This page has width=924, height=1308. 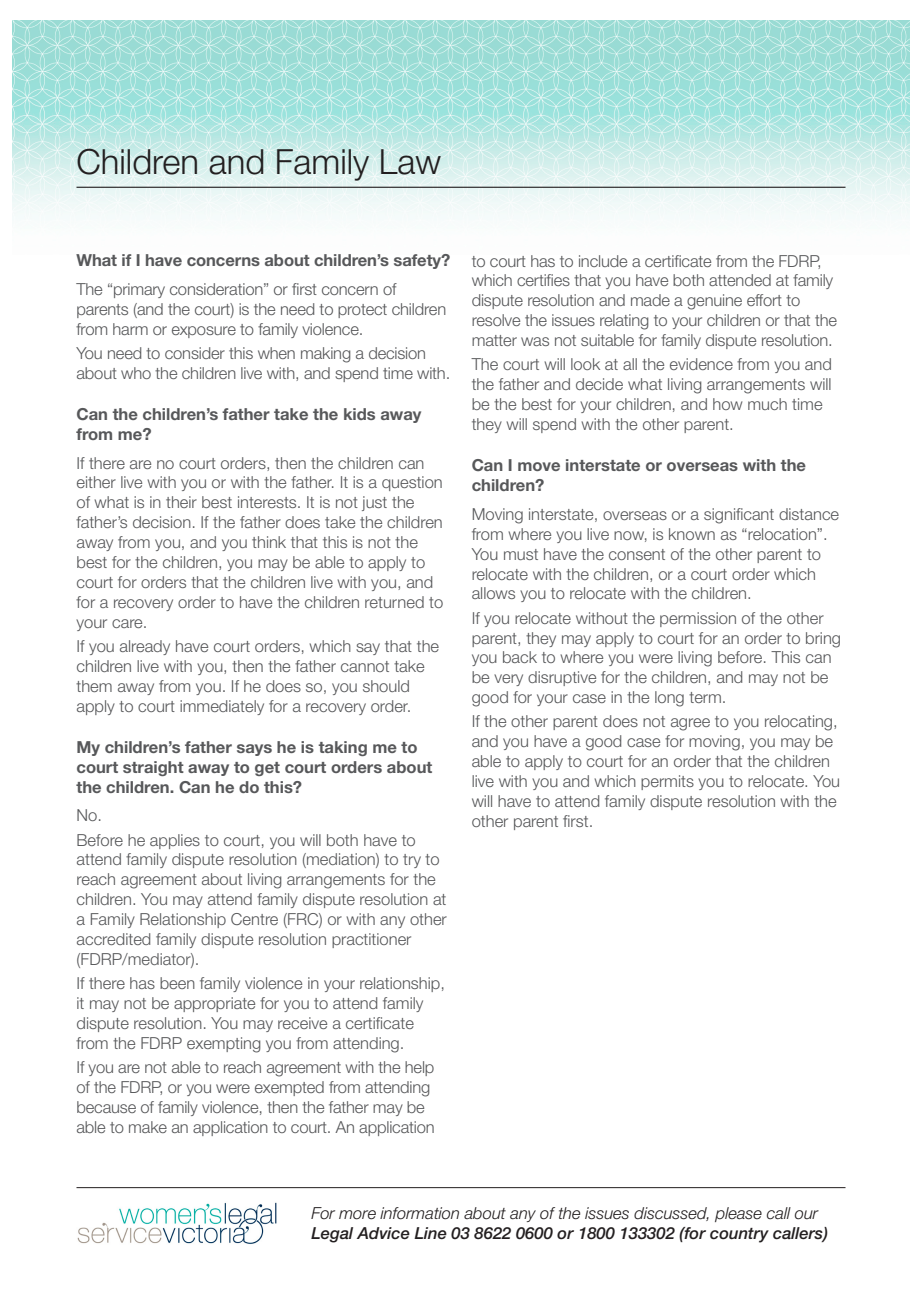 I want to click on term, so click(x=705, y=697).
